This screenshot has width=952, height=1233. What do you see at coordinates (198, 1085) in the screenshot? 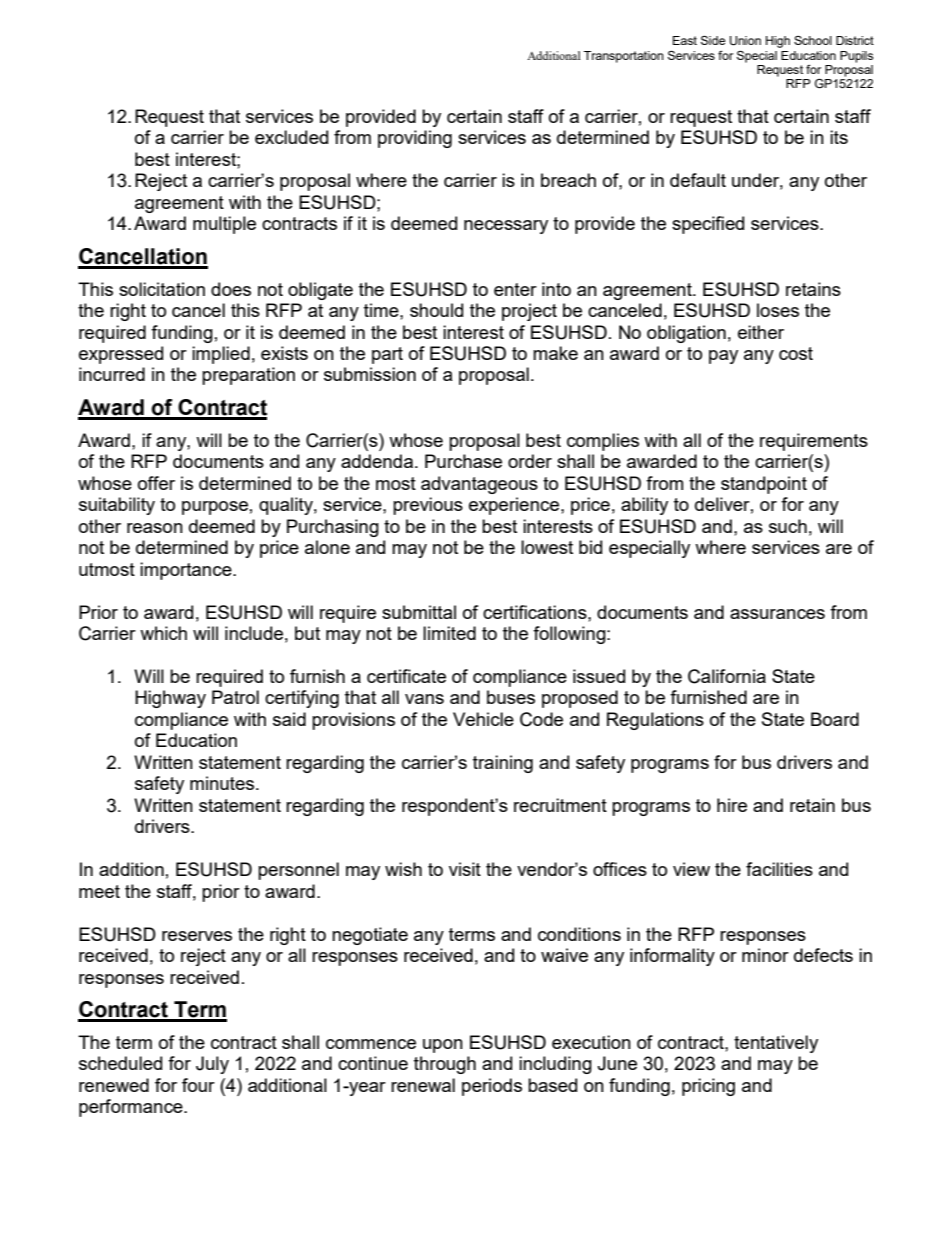
I see `four` at bounding box center [198, 1085].
